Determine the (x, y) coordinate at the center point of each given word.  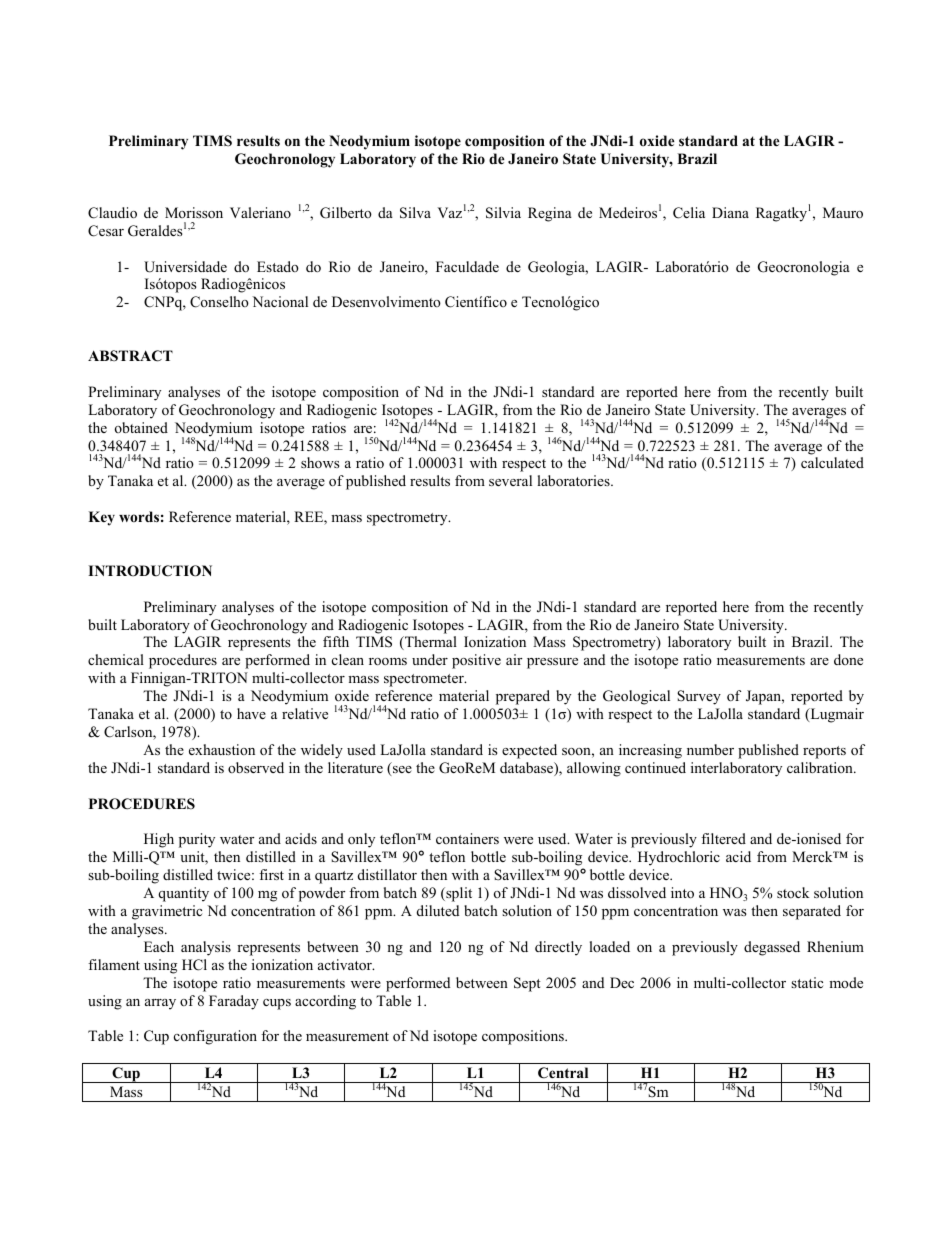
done (848, 659)
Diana (730, 212)
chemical (116, 659)
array (160, 1004)
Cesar (106, 231)
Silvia (503, 213)
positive (476, 661)
